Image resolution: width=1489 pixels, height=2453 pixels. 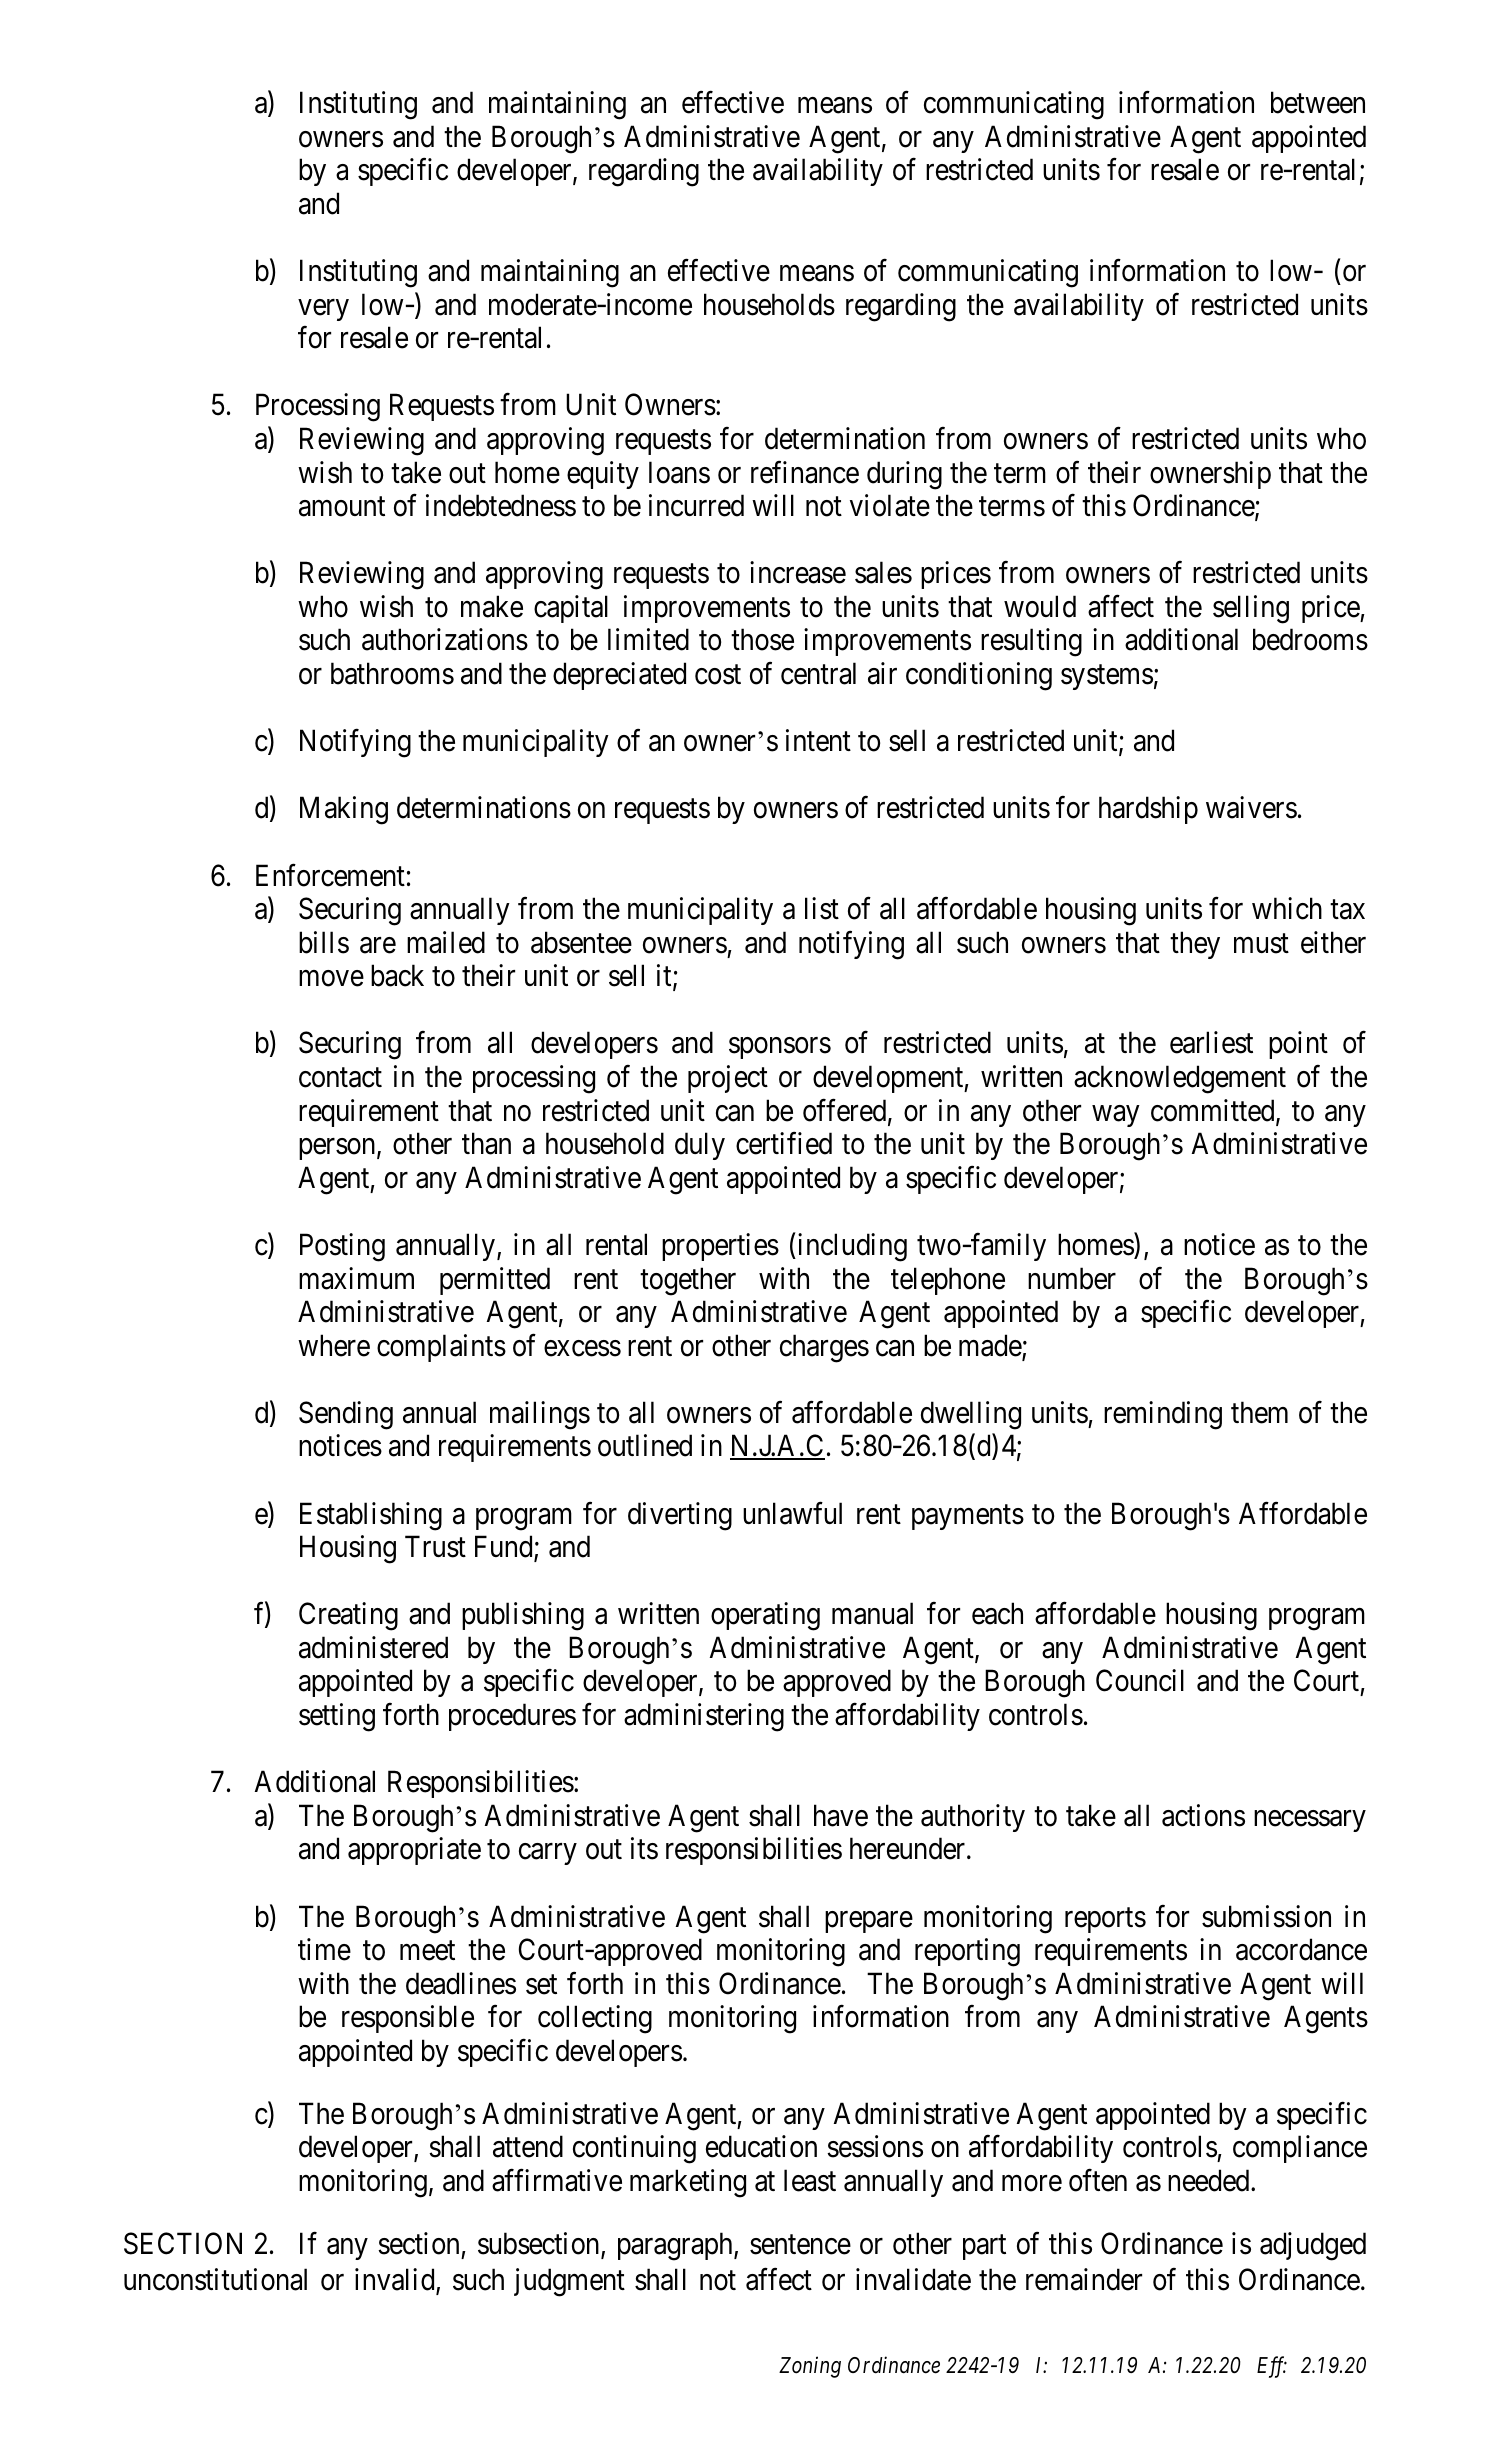 I want to click on unconstitutional, so click(x=215, y=2279).
